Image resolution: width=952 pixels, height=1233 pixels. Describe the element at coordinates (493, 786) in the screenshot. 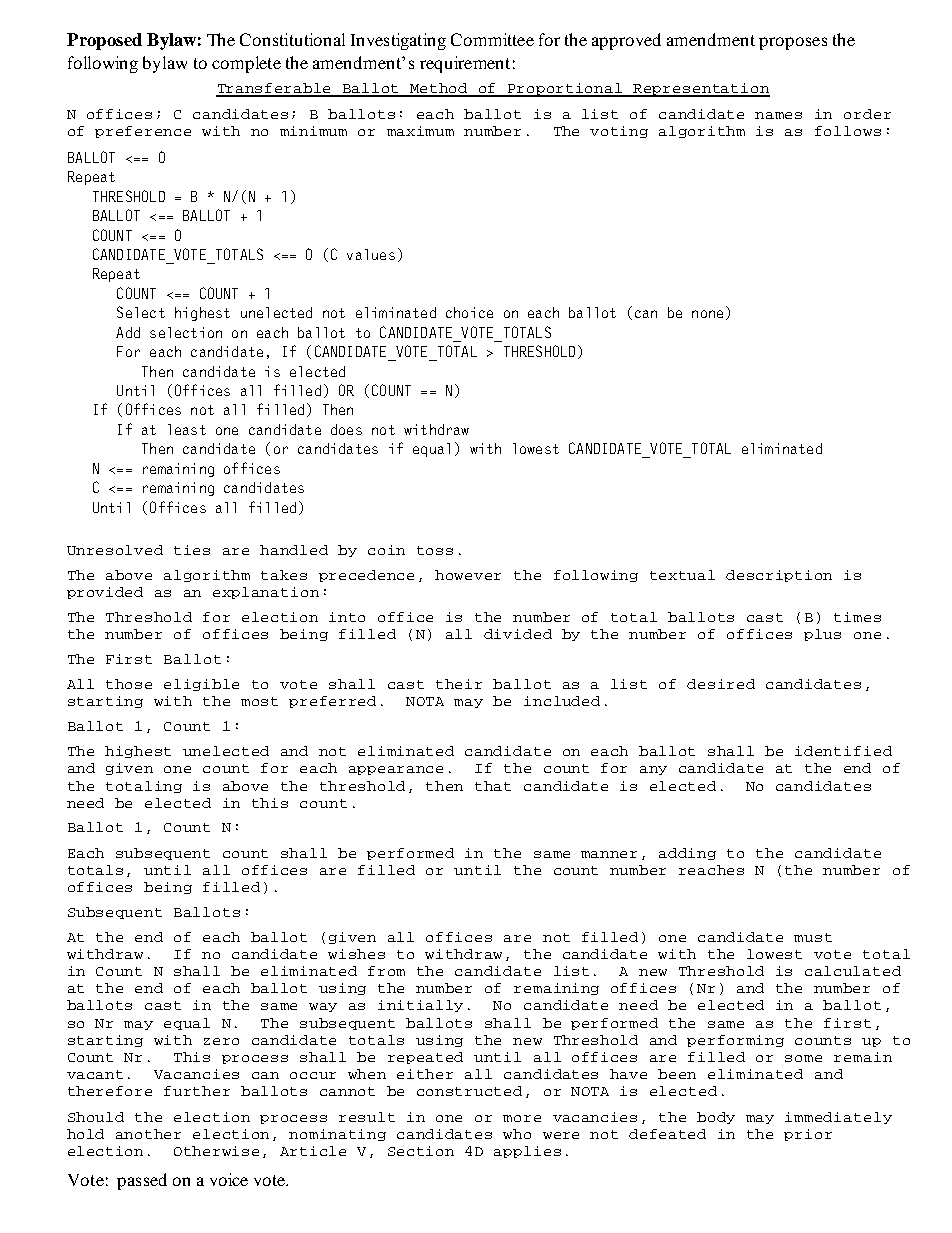

I see `that` at that location.
